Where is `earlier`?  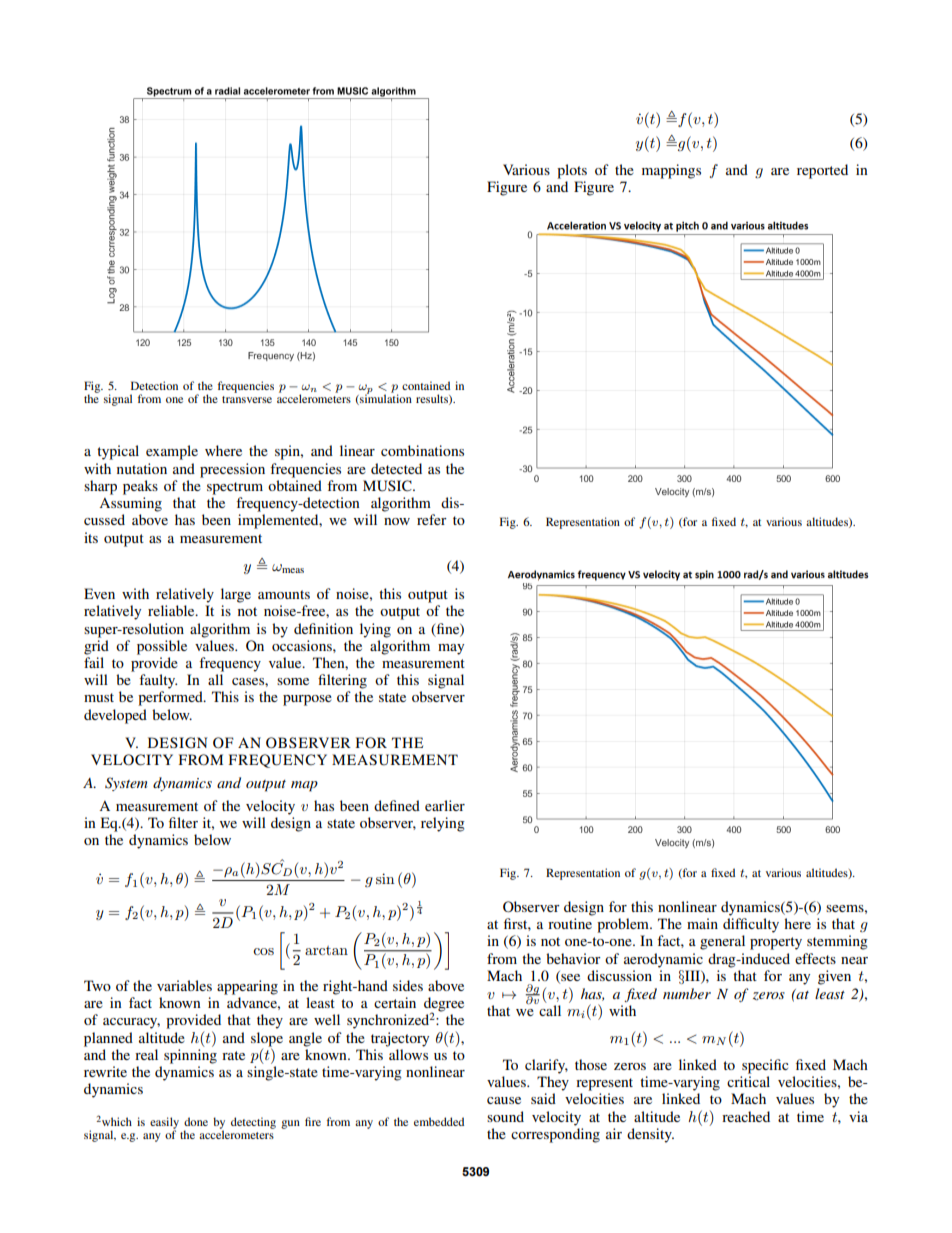
earlier is located at coordinates (445, 805).
